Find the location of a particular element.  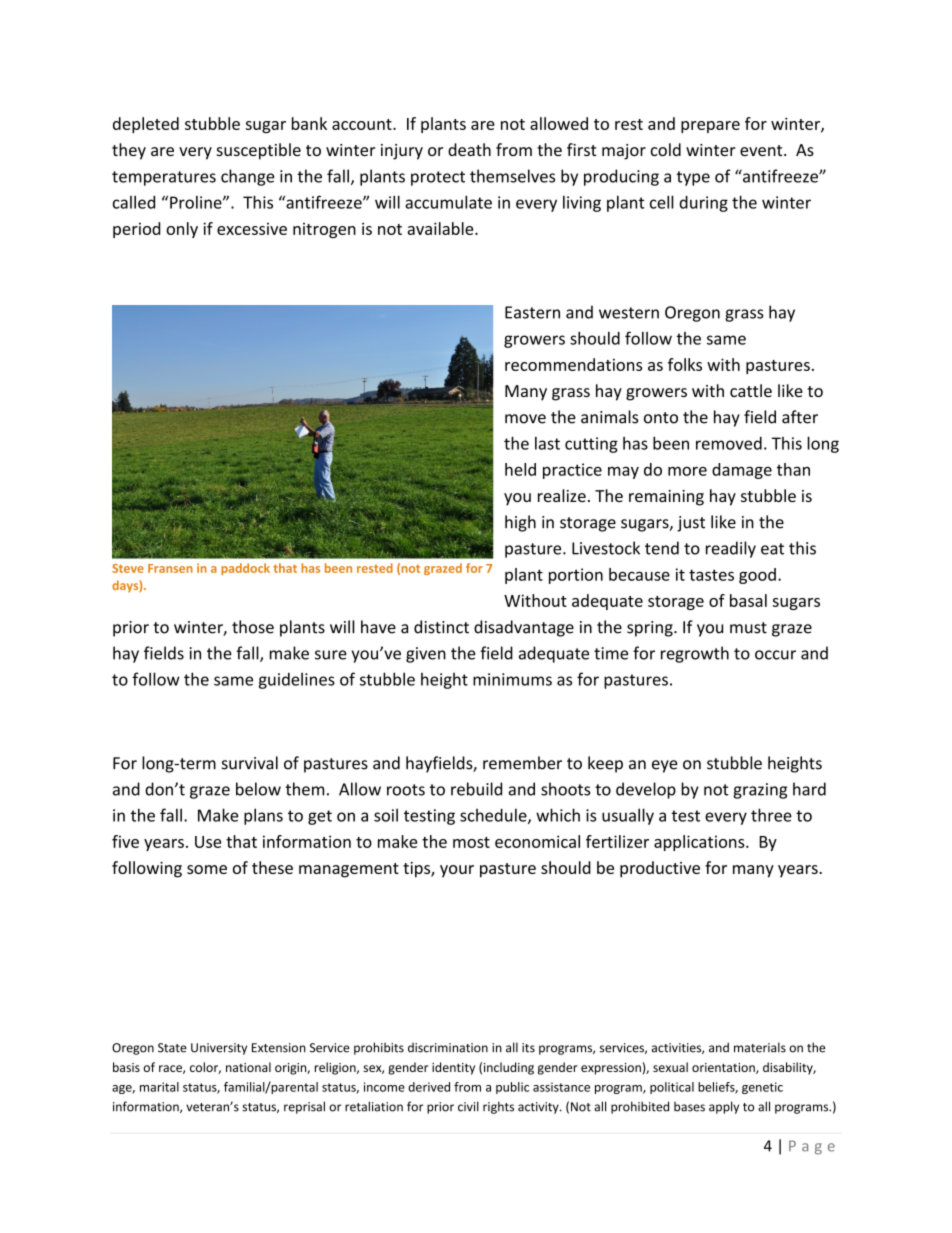

those is located at coordinates (253, 627).
